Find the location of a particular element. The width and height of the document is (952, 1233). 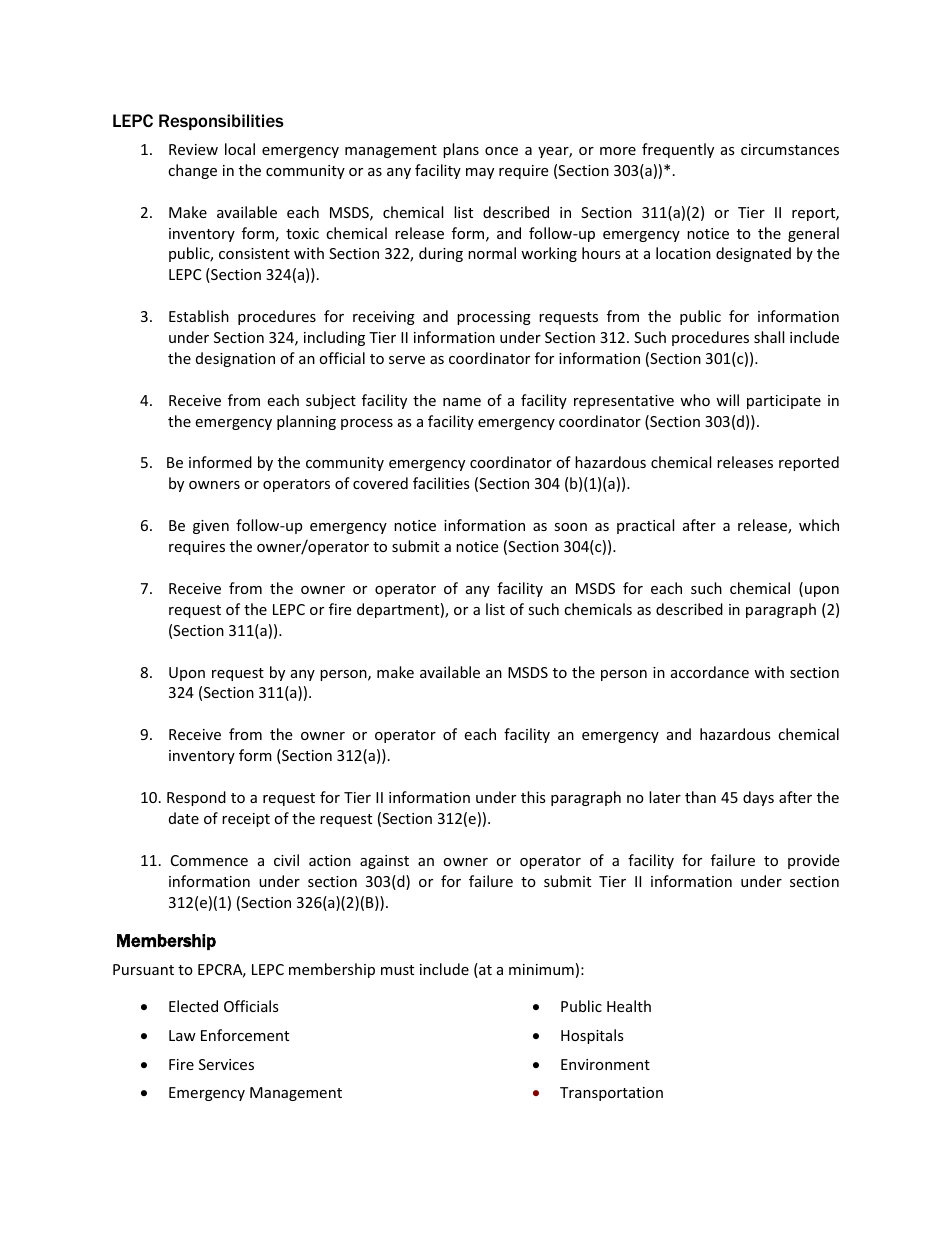

Environment is located at coordinates (605, 1064).
